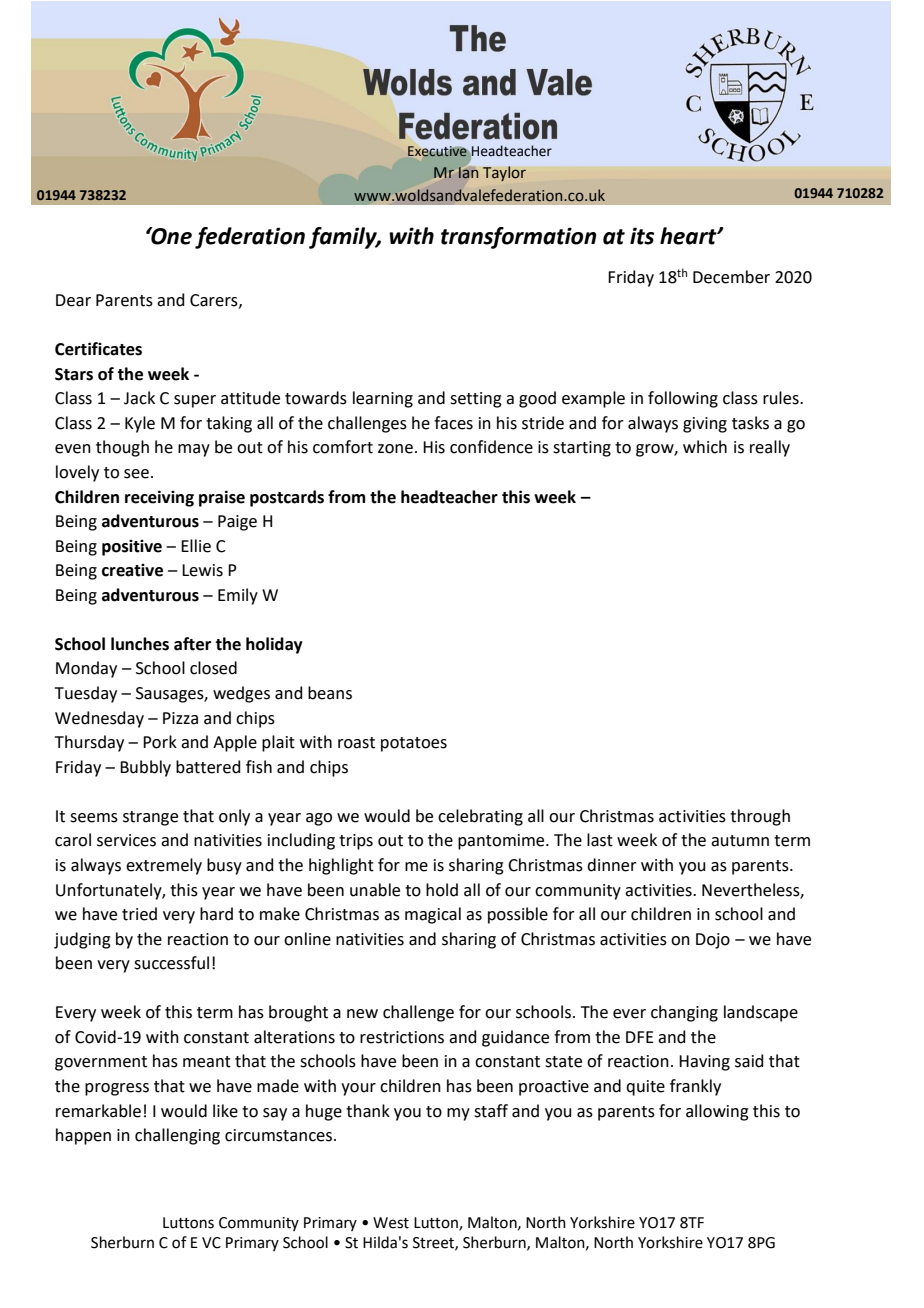  Describe the element at coordinates (177, 1136) in the screenshot. I see `challenging` at that location.
